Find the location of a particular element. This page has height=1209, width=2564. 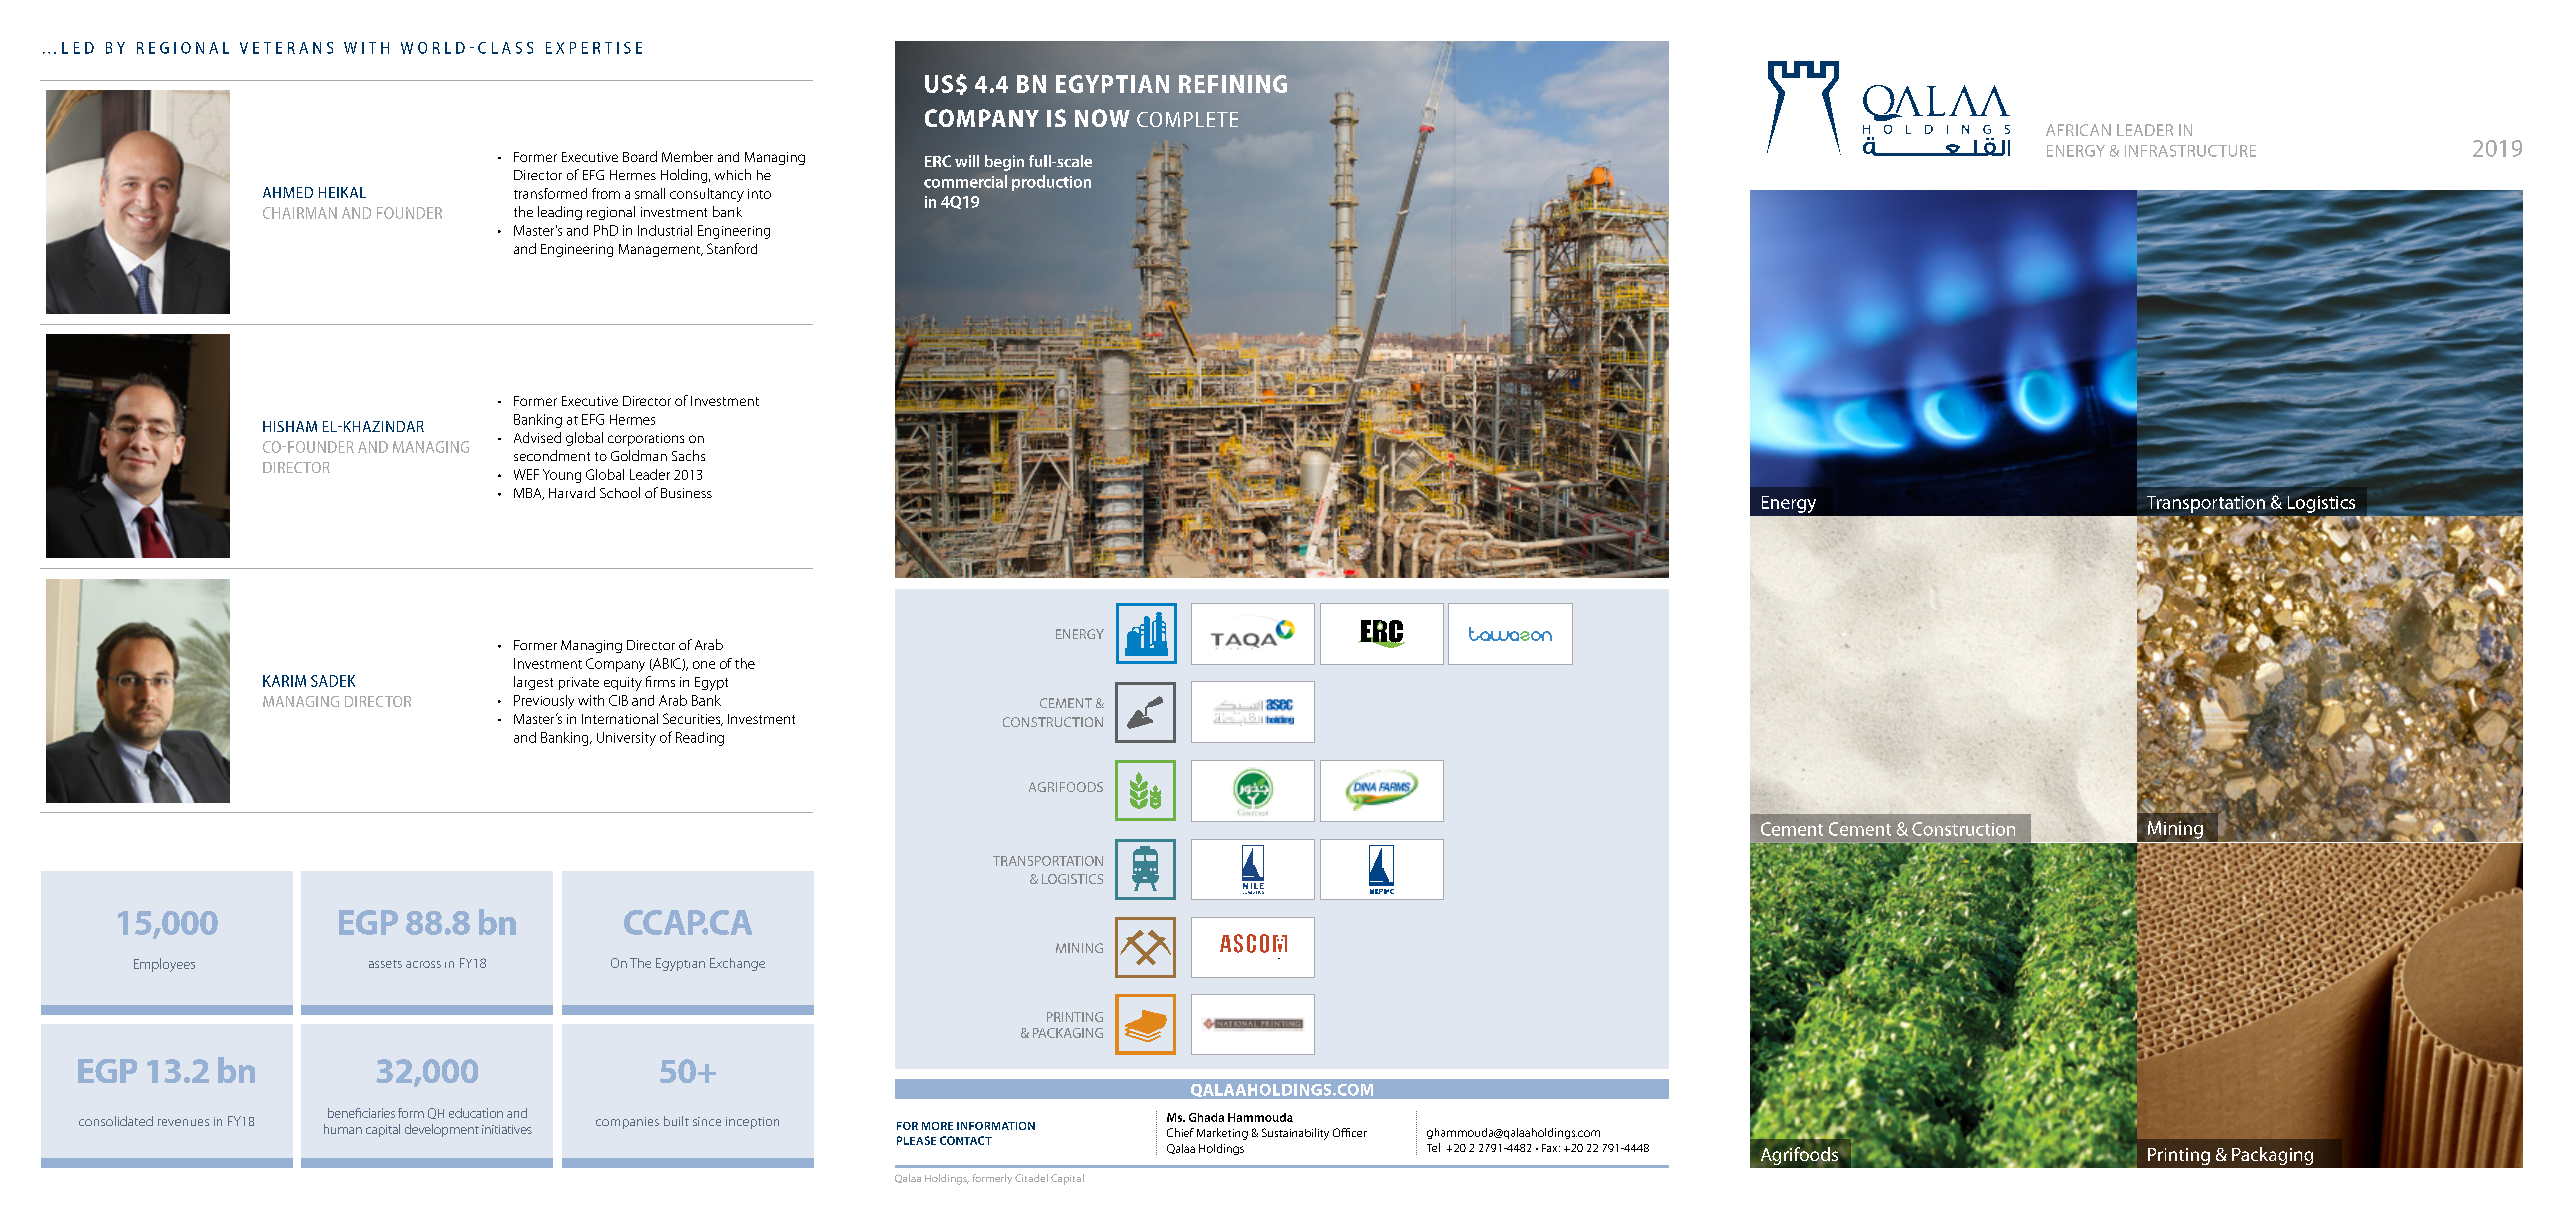

human is located at coordinates (343, 1129).
